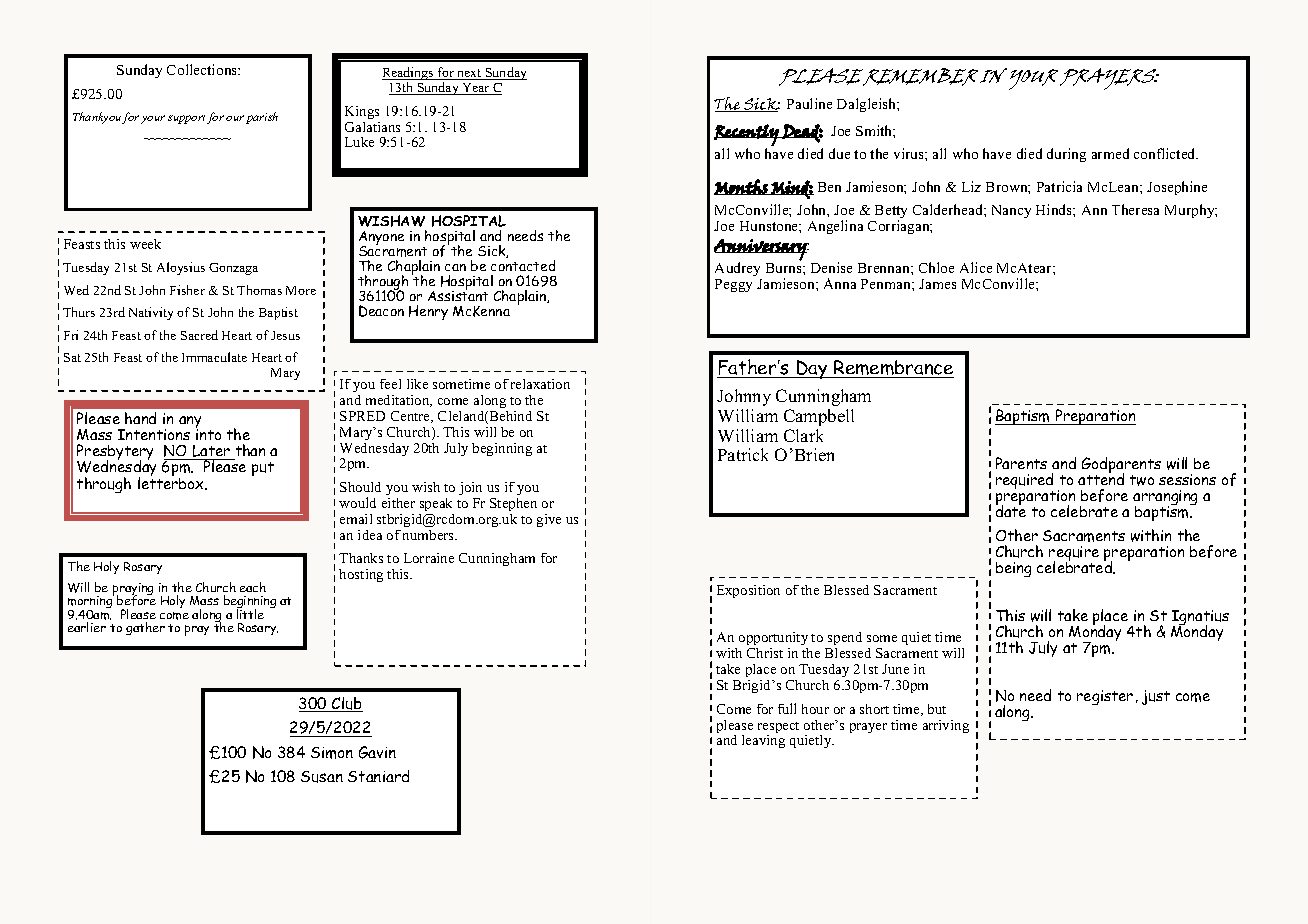 The width and height of the screenshot is (1308, 924). Describe the element at coordinates (946, 726) in the screenshot. I see `arriving` at that location.
